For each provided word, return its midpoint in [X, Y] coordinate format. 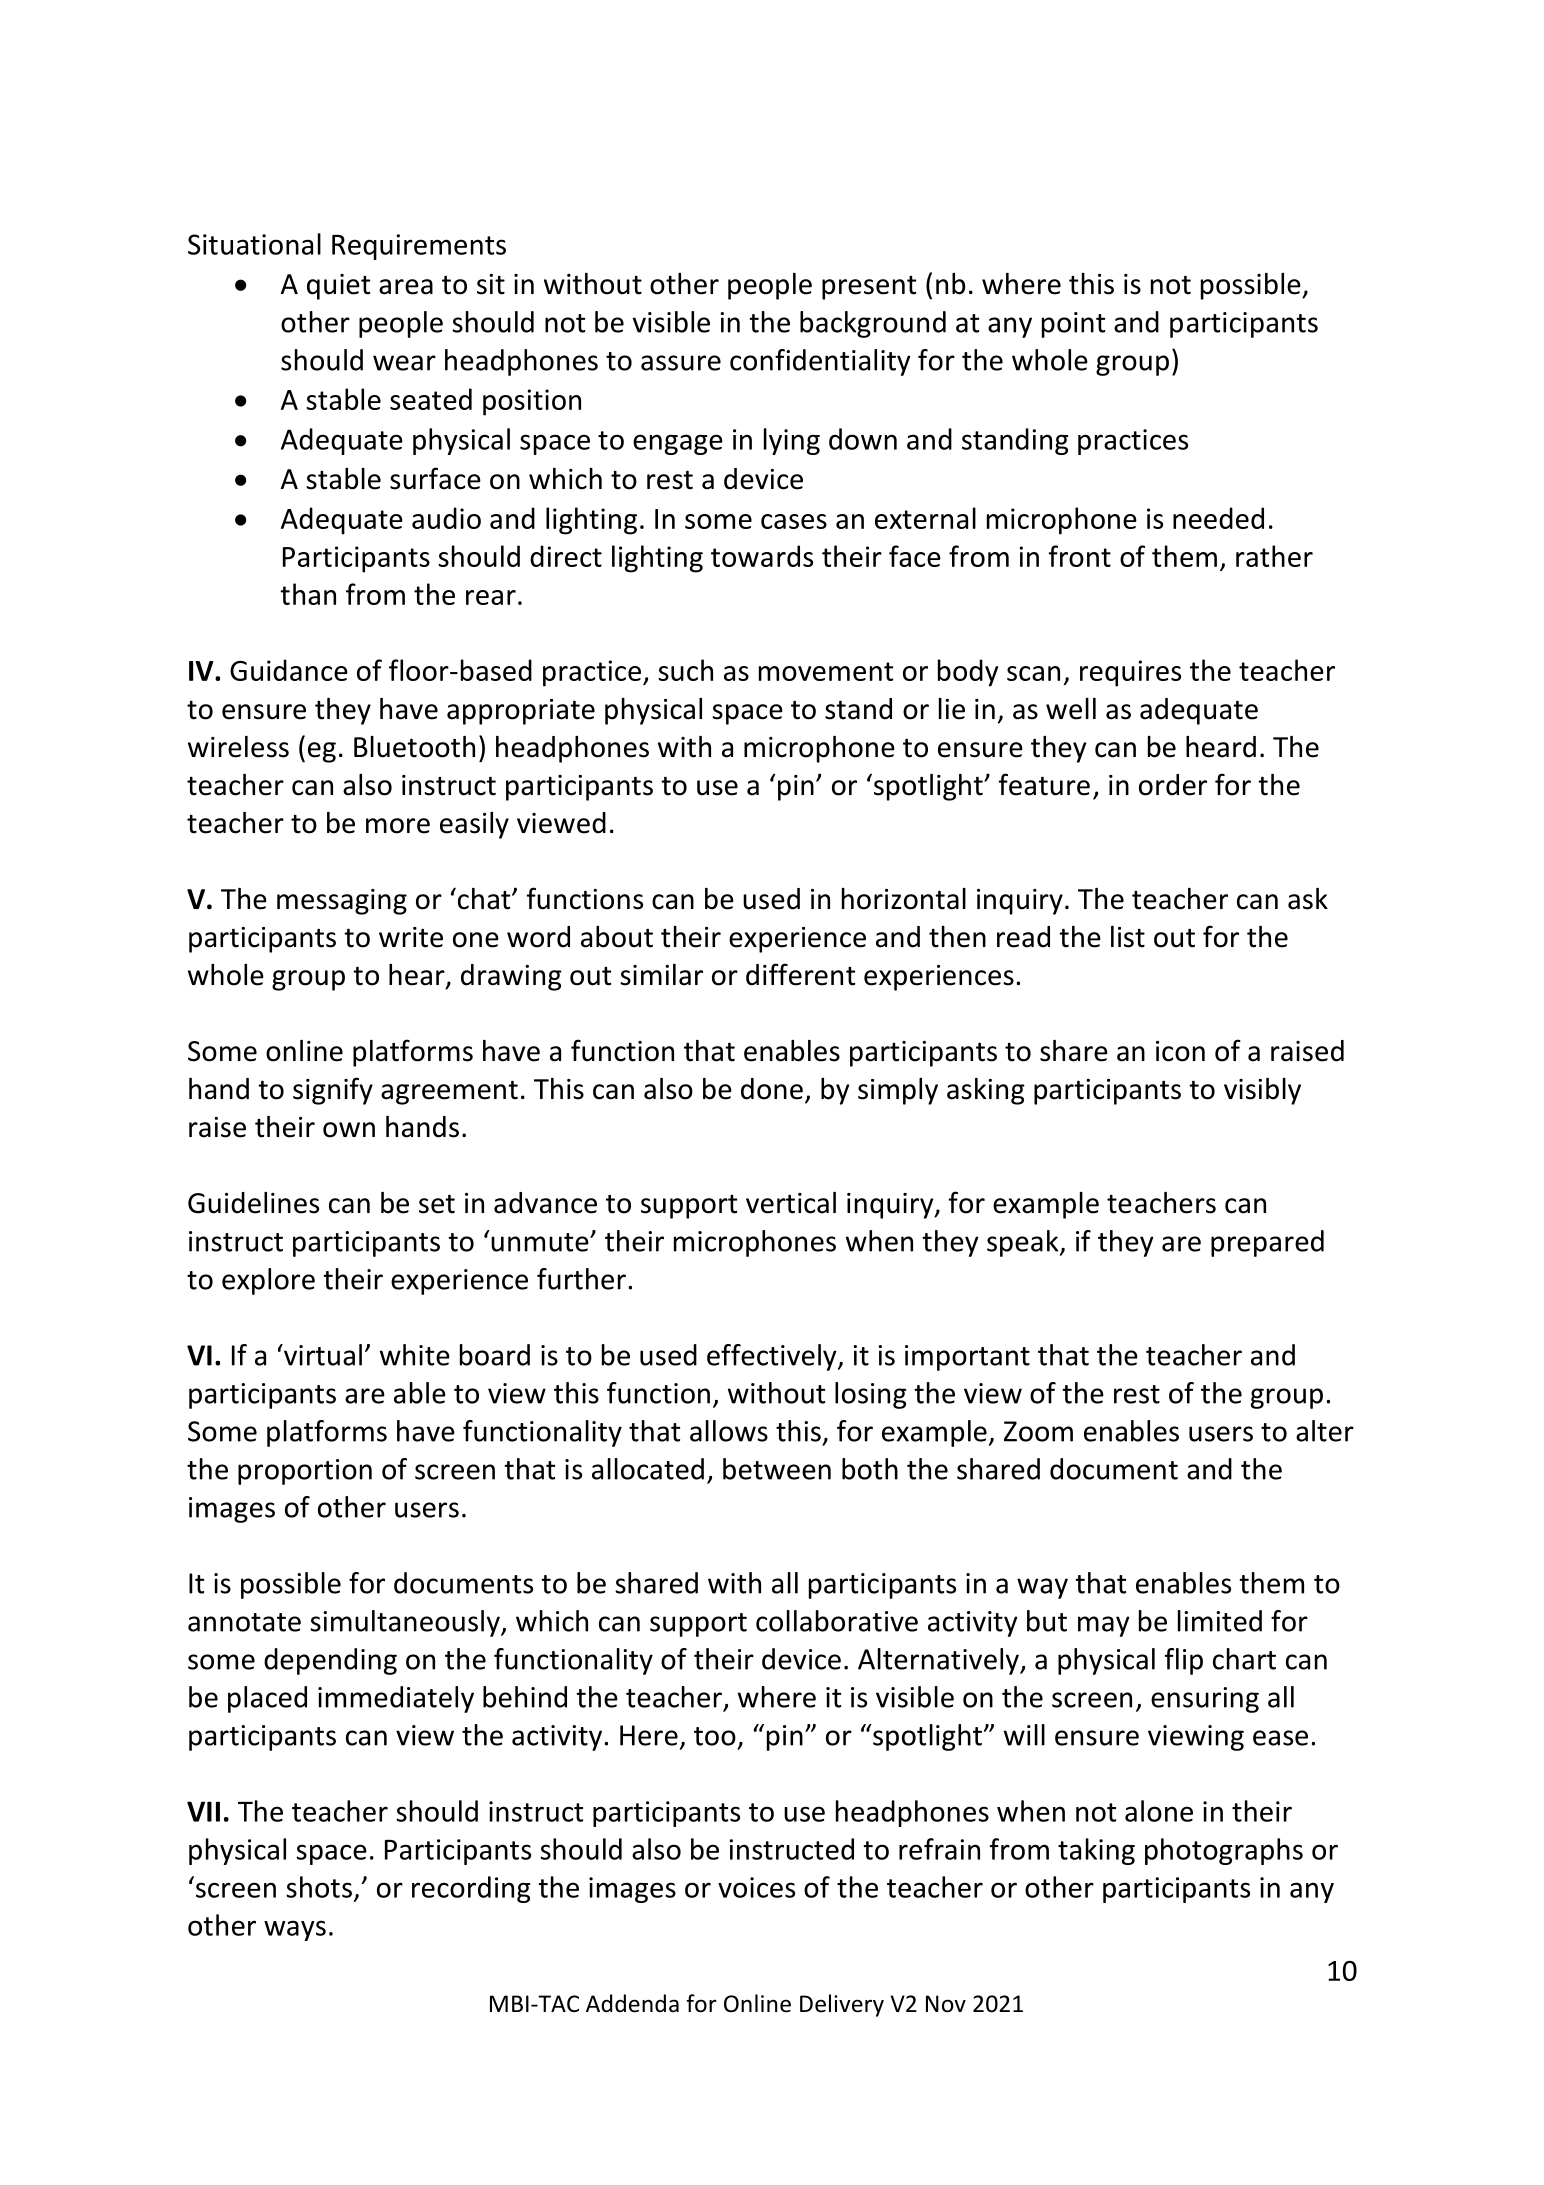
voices [756, 1887]
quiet [338, 287]
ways [295, 1930]
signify [333, 1091]
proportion [305, 1472]
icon [1180, 1051]
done [772, 1089]
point [1073, 325]
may [1104, 1626]
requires [1130, 673]
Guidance [289, 670]
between [777, 1469]
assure [681, 363]
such [685, 670]
